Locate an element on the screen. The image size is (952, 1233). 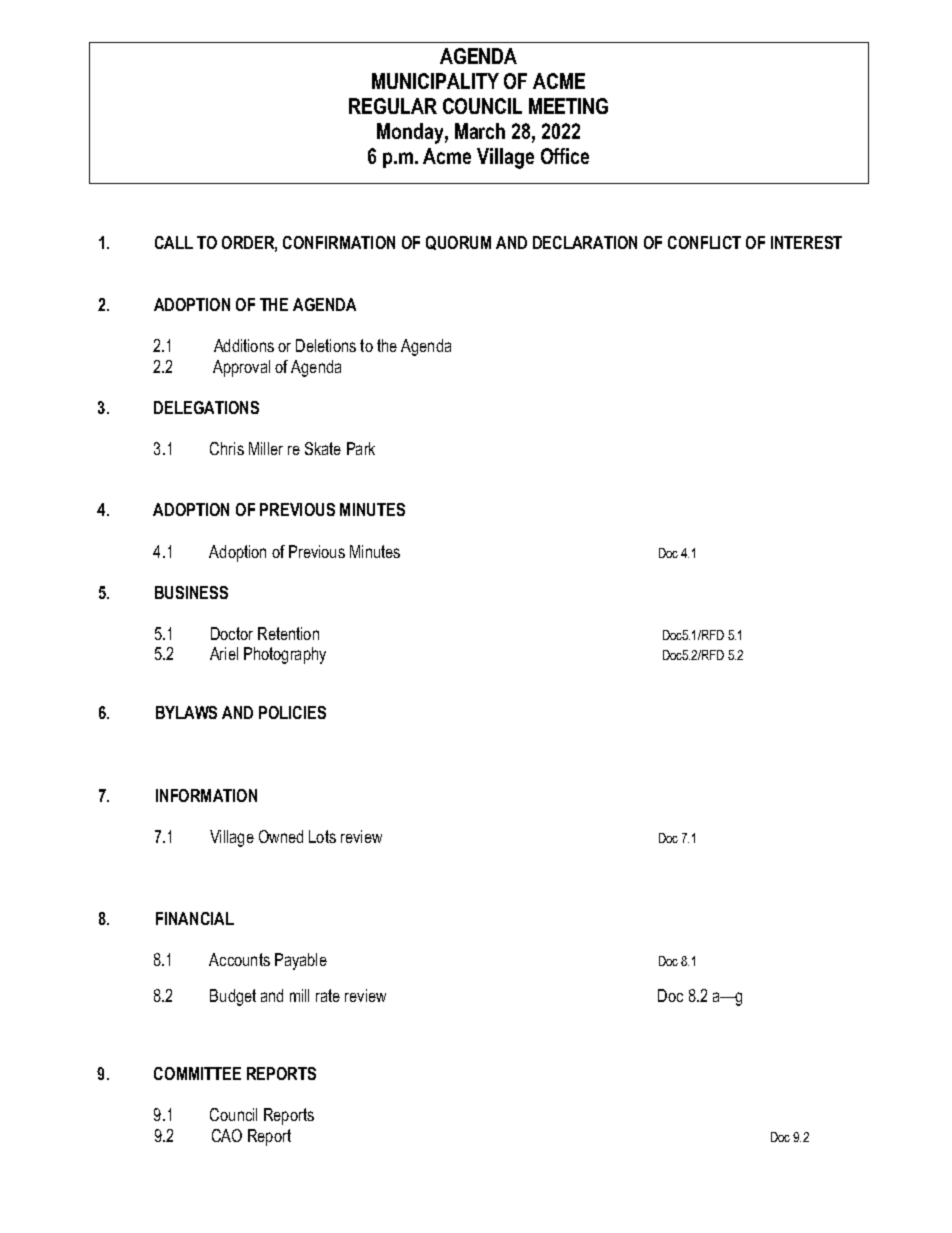
March is located at coordinates (480, 131).
